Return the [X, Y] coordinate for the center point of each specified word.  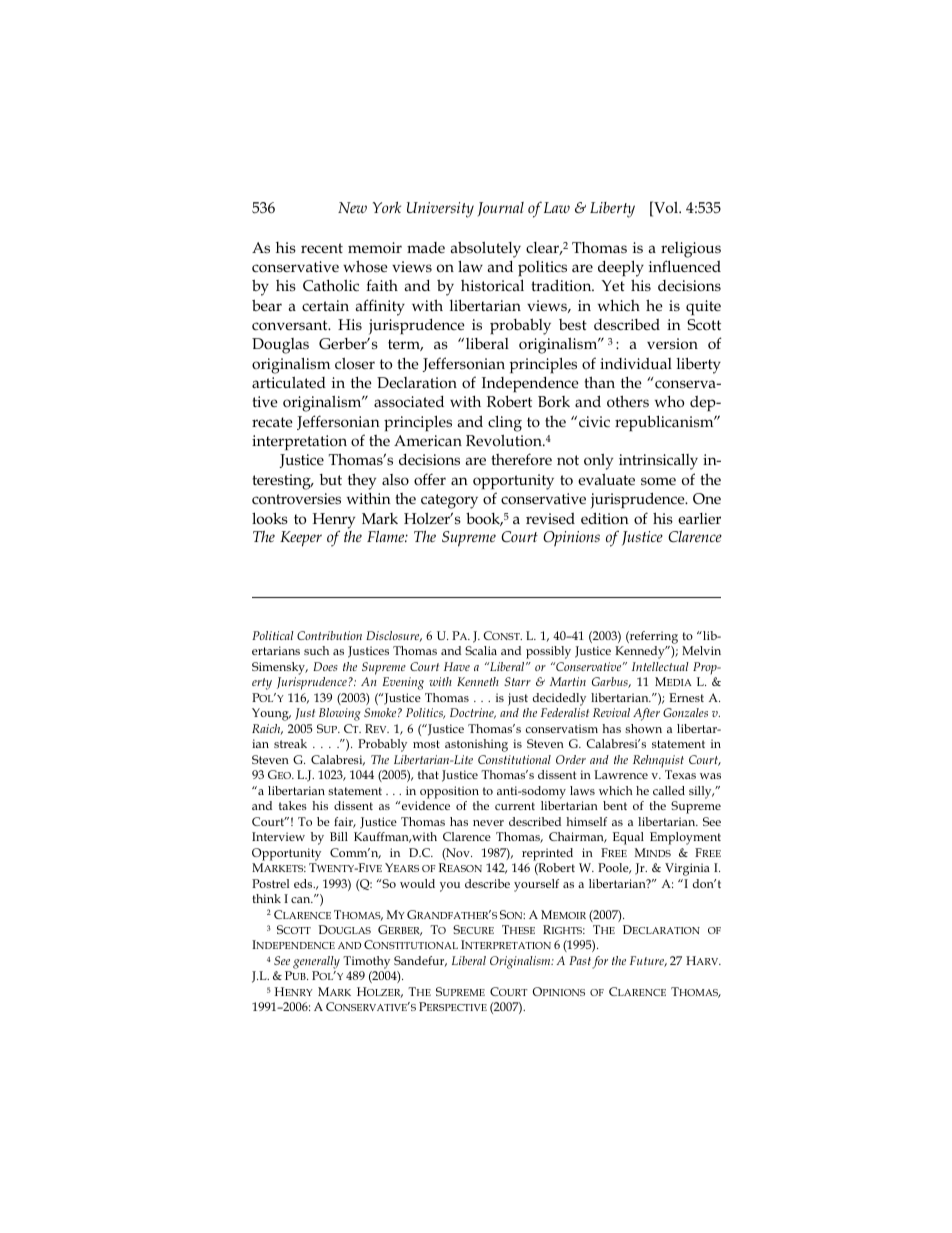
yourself [536, 885]
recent [322, 248]
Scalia [481, 650]
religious [691, 250]
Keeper [301, 539]
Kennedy [641, 652]
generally [316, 962]
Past [580, 960]
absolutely [485, 249]
